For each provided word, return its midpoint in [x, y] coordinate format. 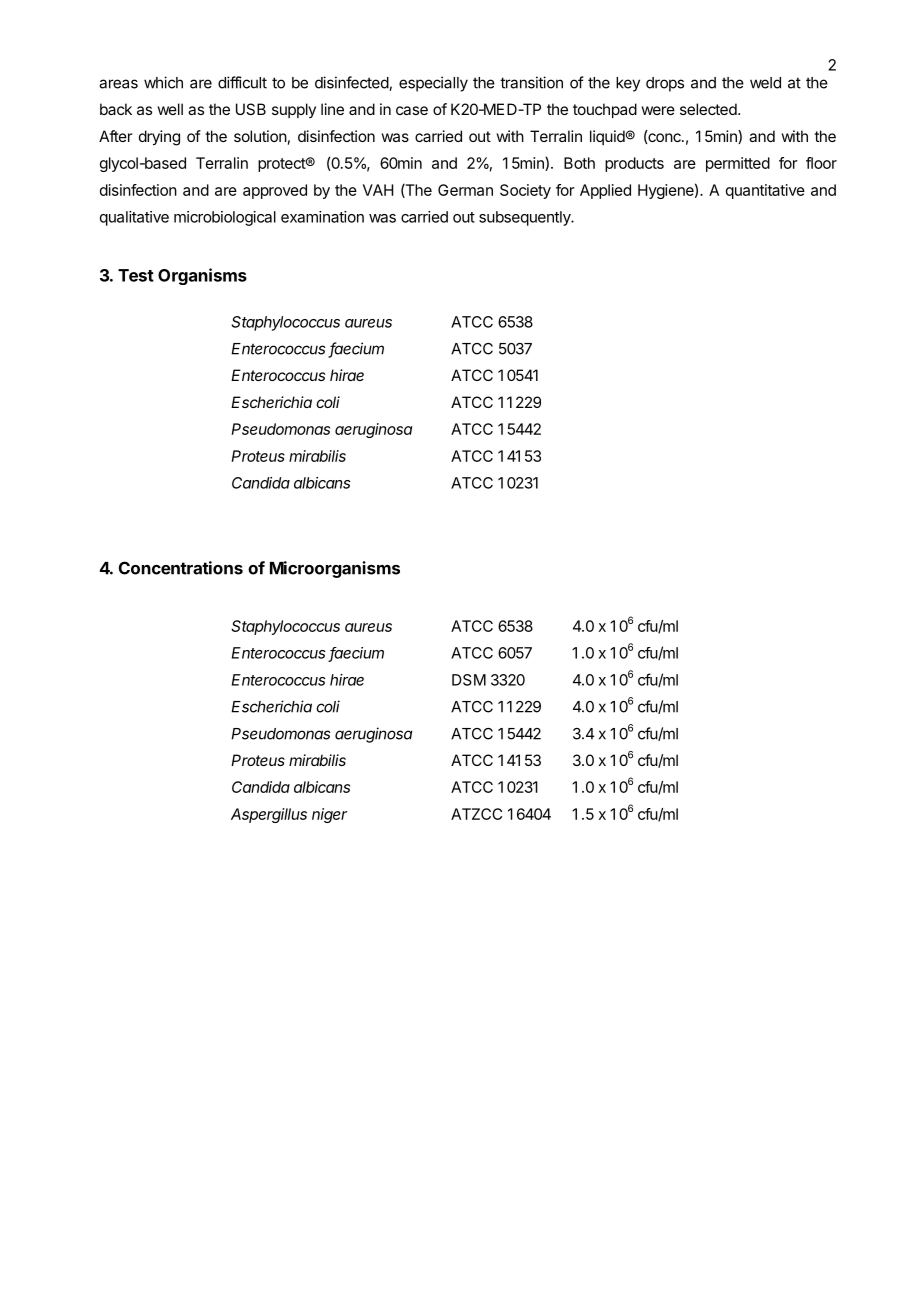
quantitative [765, 191]
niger [329, 815]
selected [708, 109]
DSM [469, 680]
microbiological [225, 218]
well [170, 109]
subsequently [525, 218]
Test [136, 275]
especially [433, 84]
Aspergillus [269, 815]
